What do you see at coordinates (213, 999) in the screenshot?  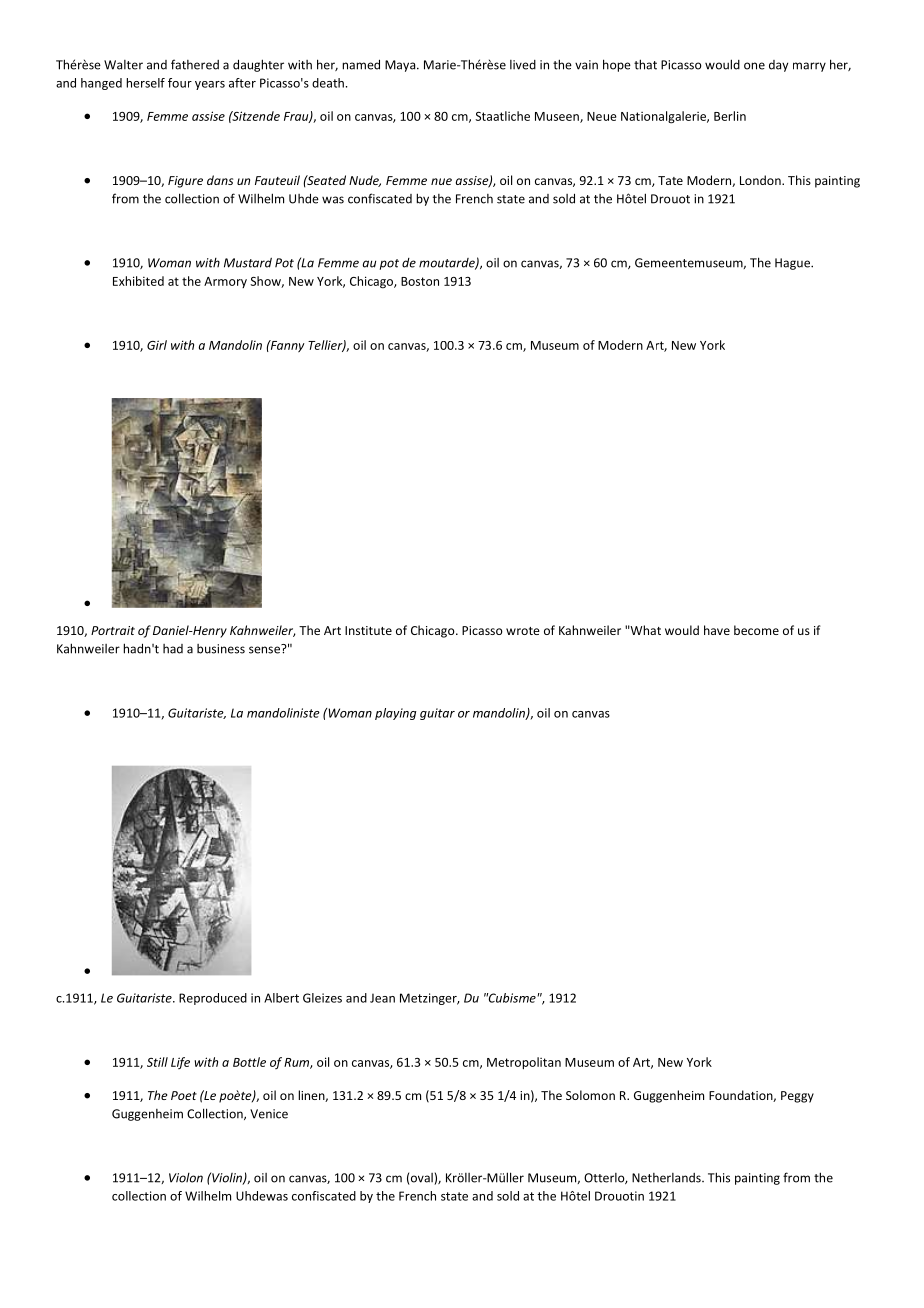 I see `Reproduced` at bounding box center [213, 999].
